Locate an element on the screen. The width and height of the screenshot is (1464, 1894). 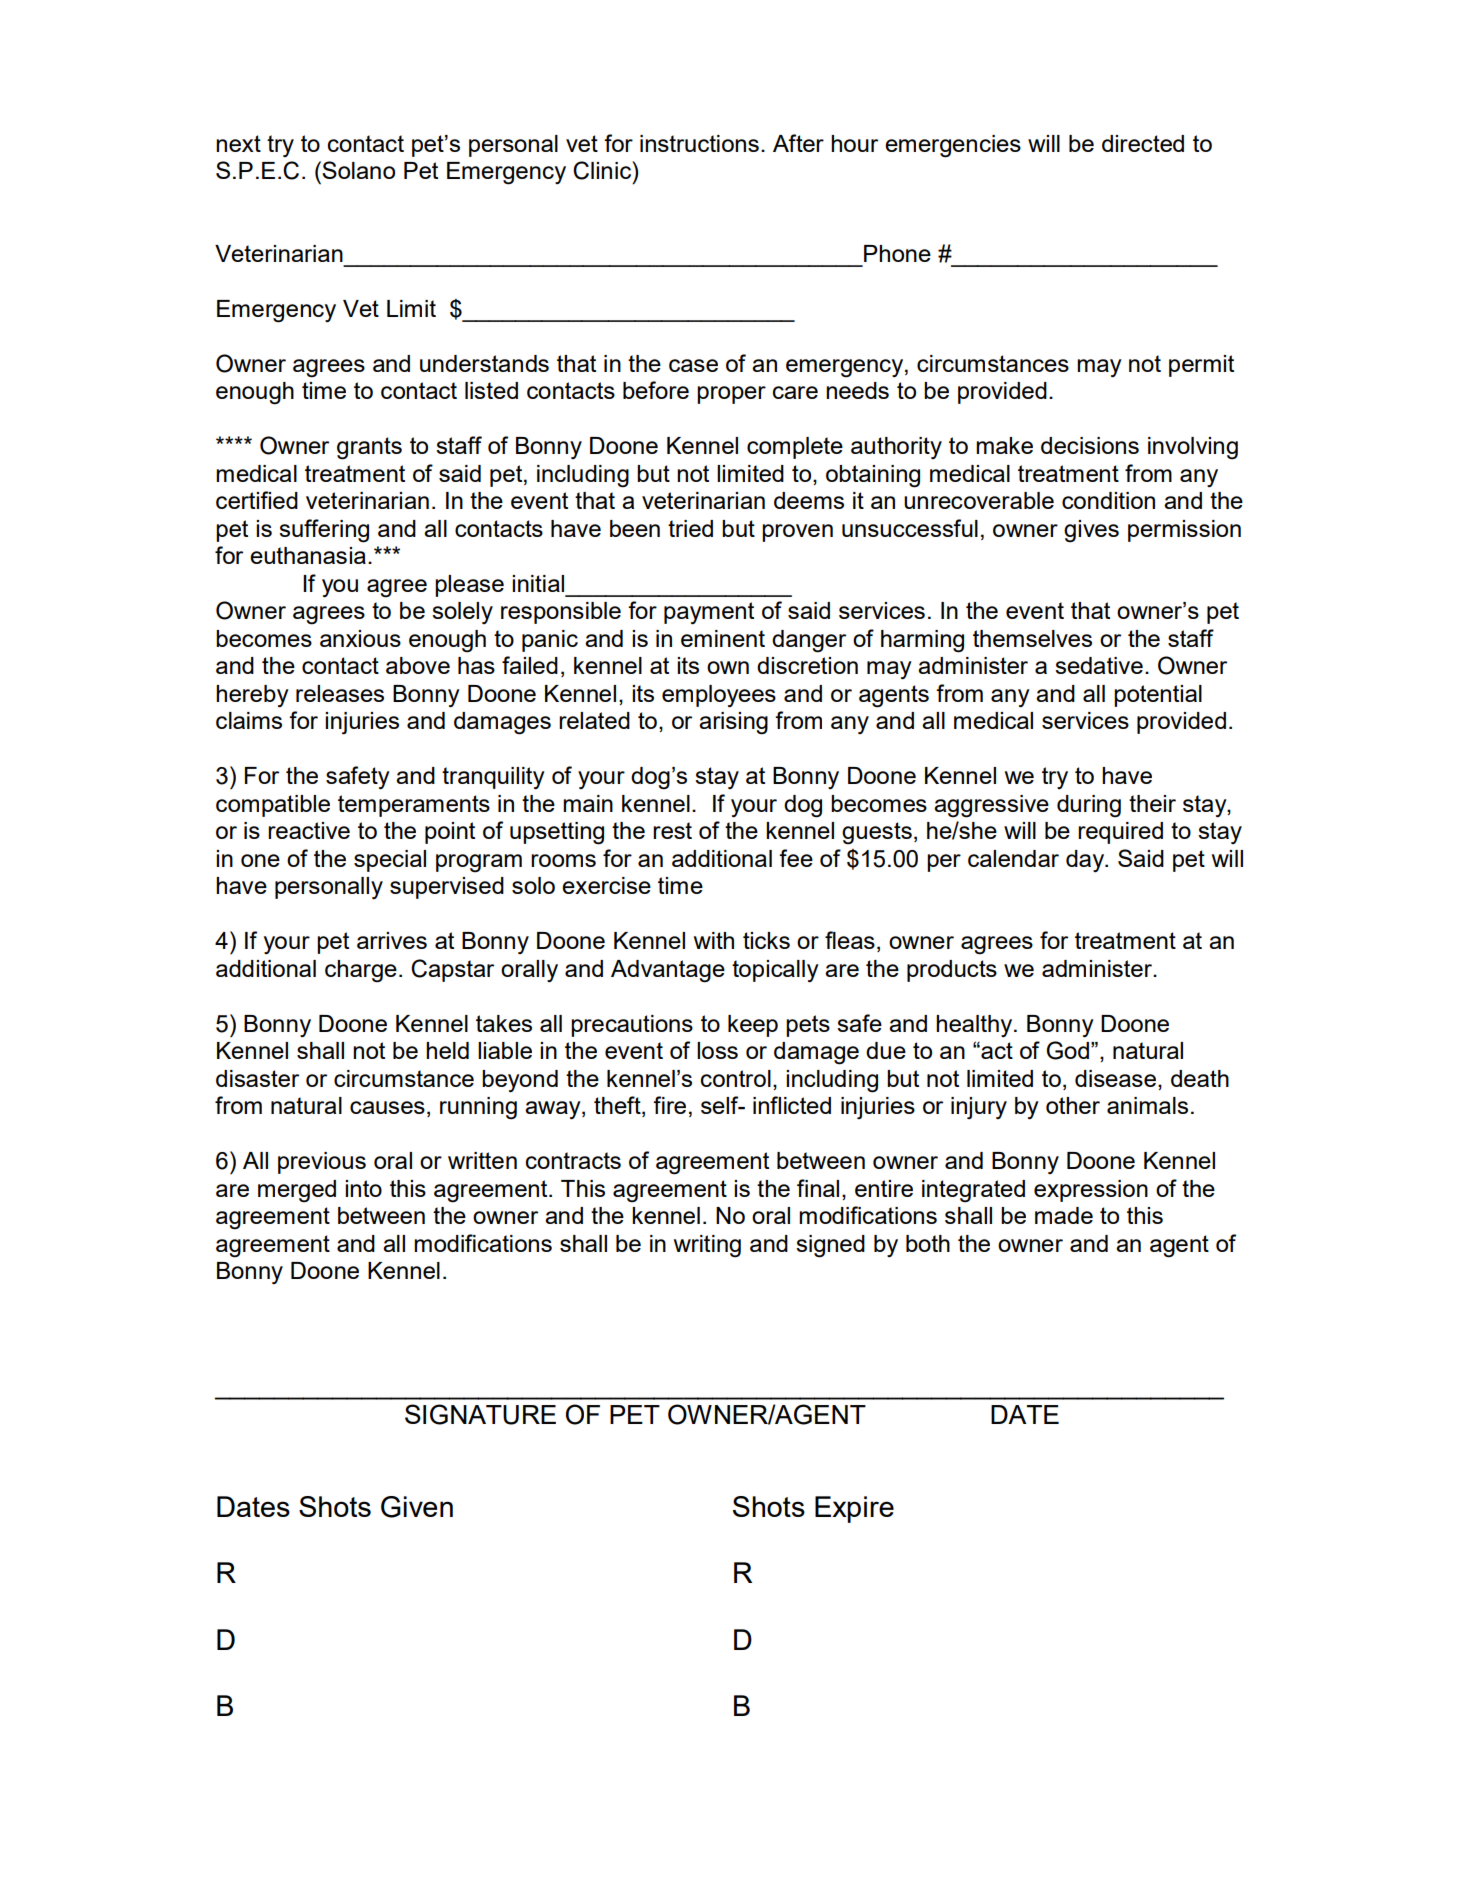
directed is located at coordinates (1143, 143).
